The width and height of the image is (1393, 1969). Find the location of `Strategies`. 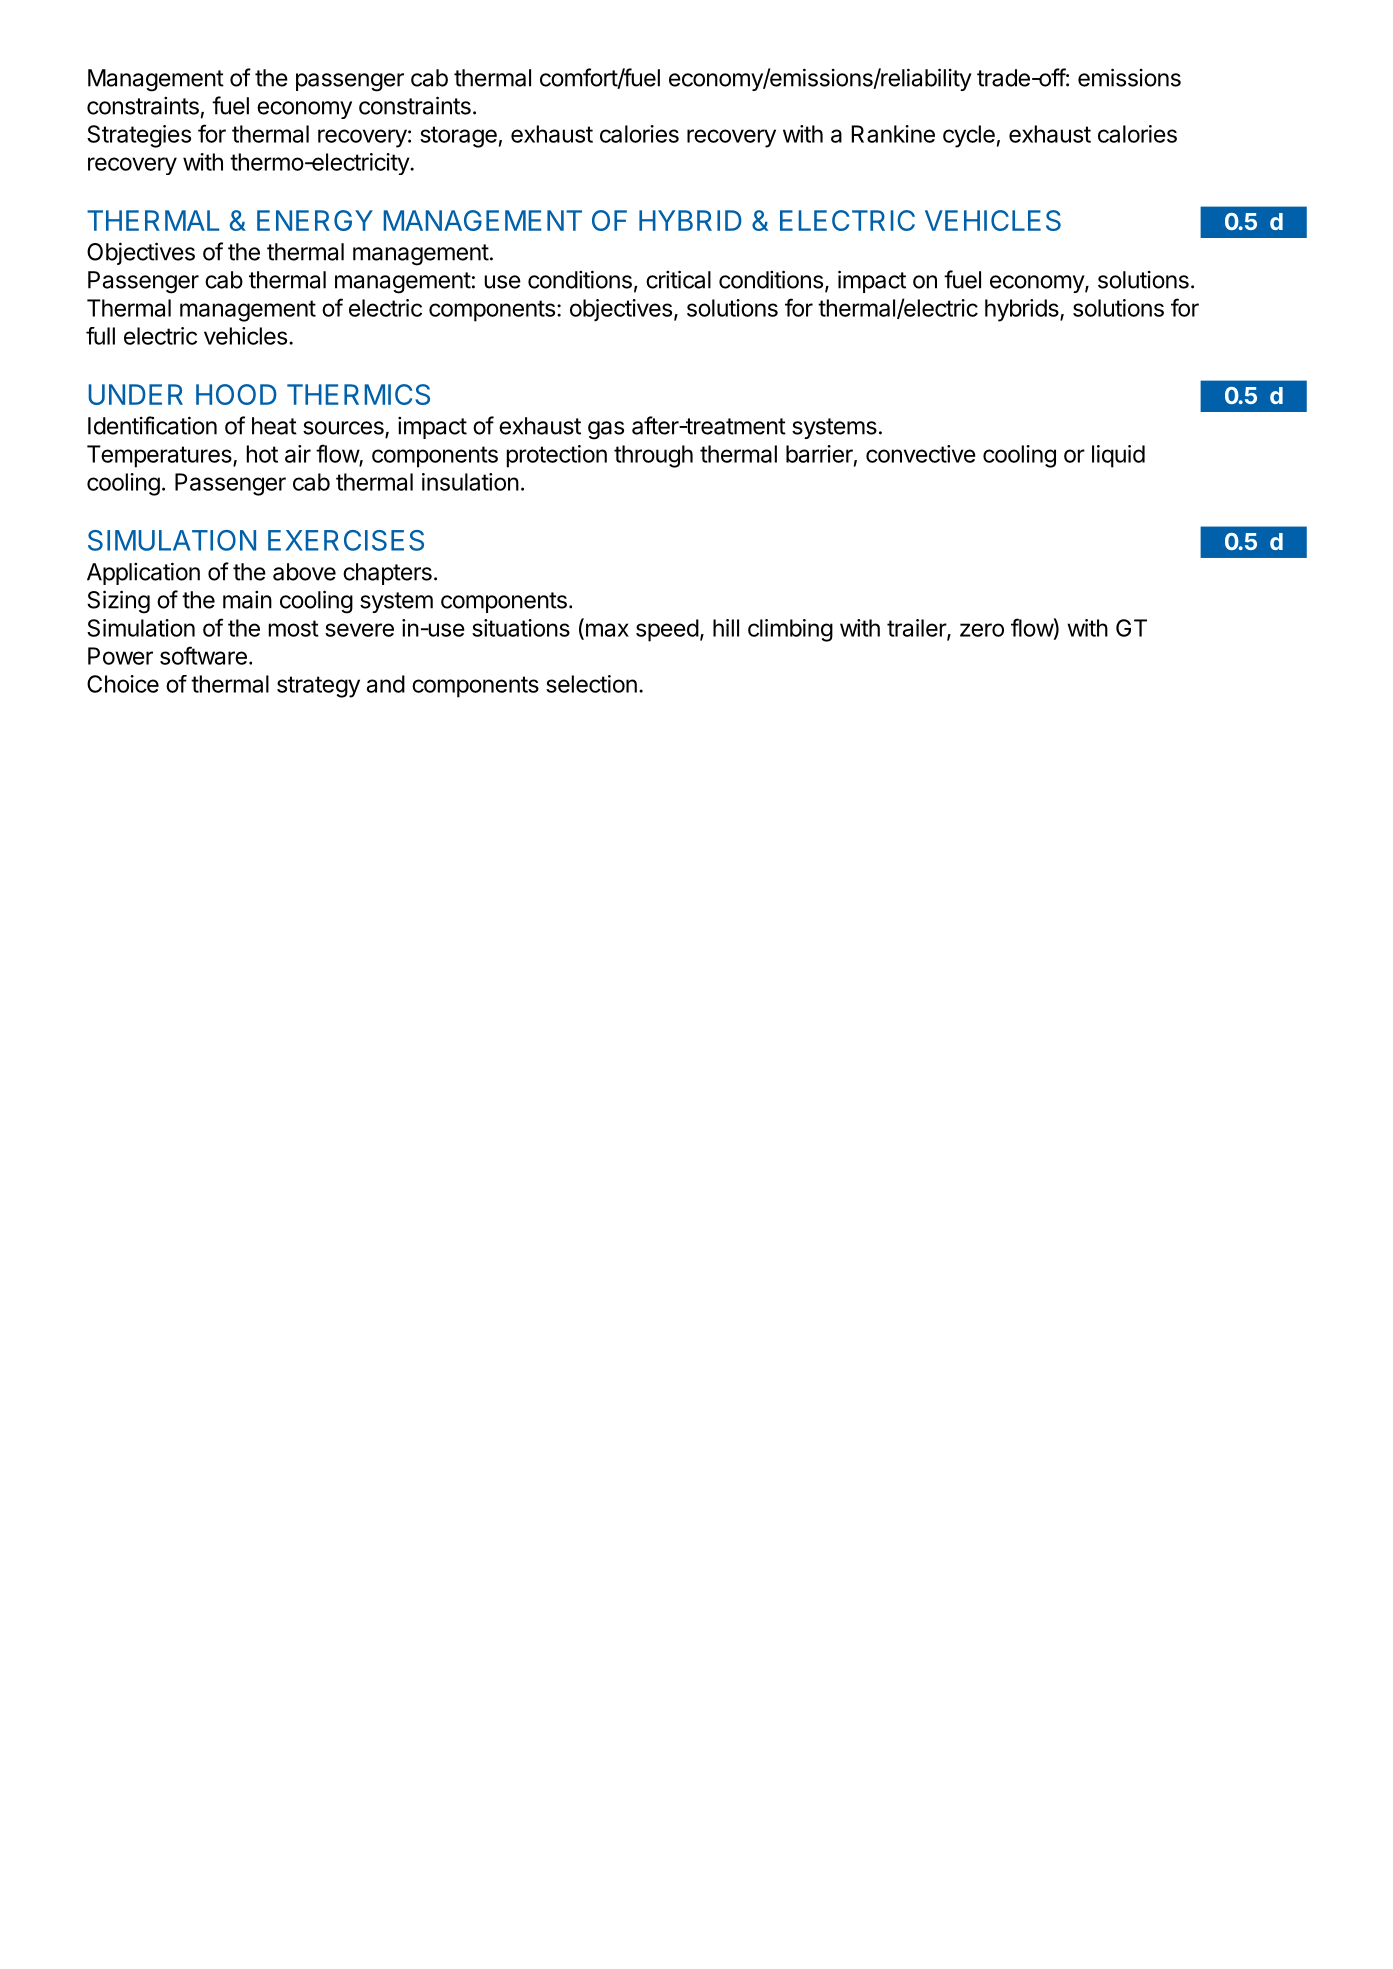

Strategies is located at coordinates (139, 136).
